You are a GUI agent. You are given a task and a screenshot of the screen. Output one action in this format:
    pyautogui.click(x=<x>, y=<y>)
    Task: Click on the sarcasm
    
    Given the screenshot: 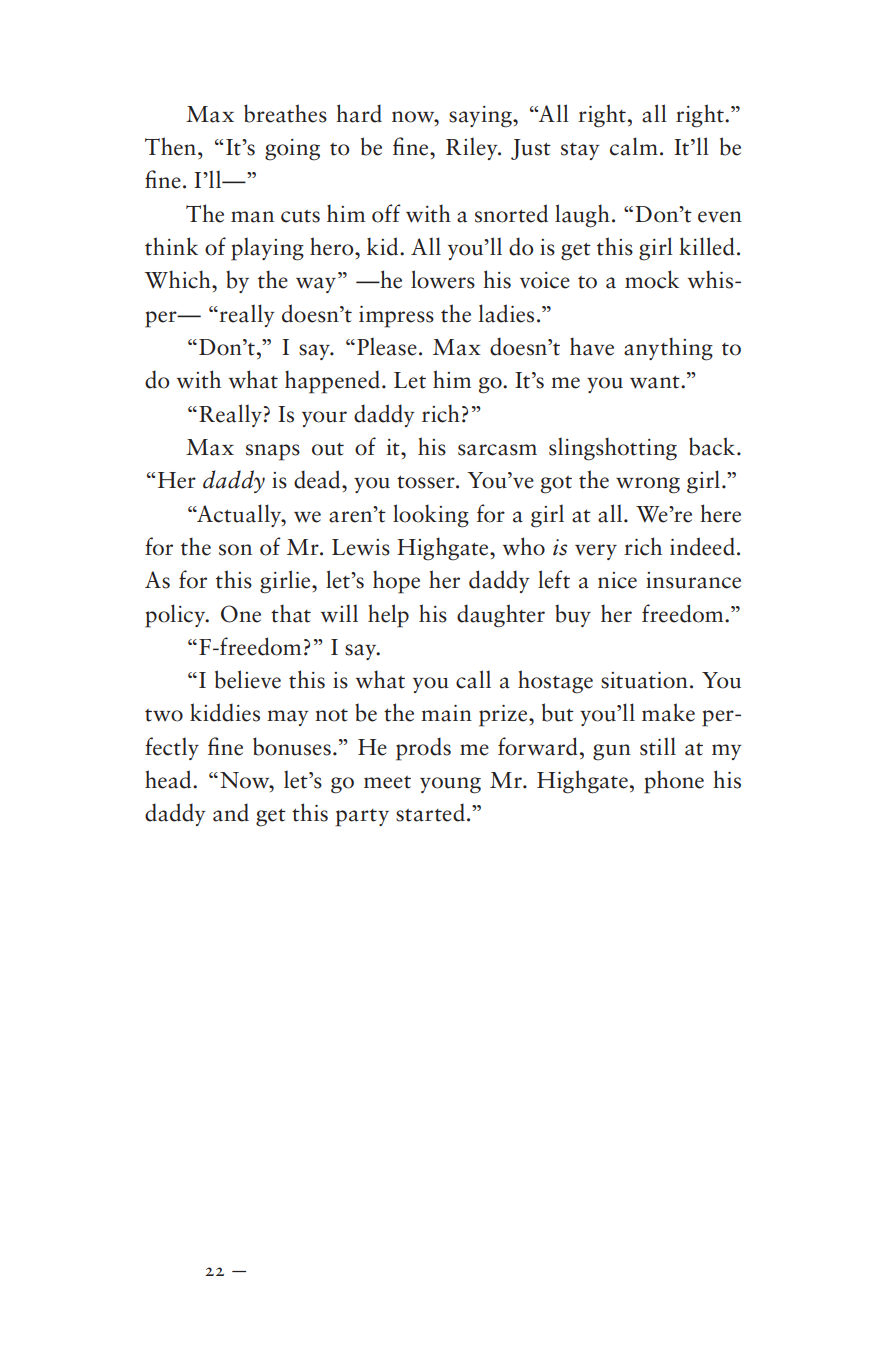 What is the action you would take?
    pyautogui.click(x=497, y=450)
